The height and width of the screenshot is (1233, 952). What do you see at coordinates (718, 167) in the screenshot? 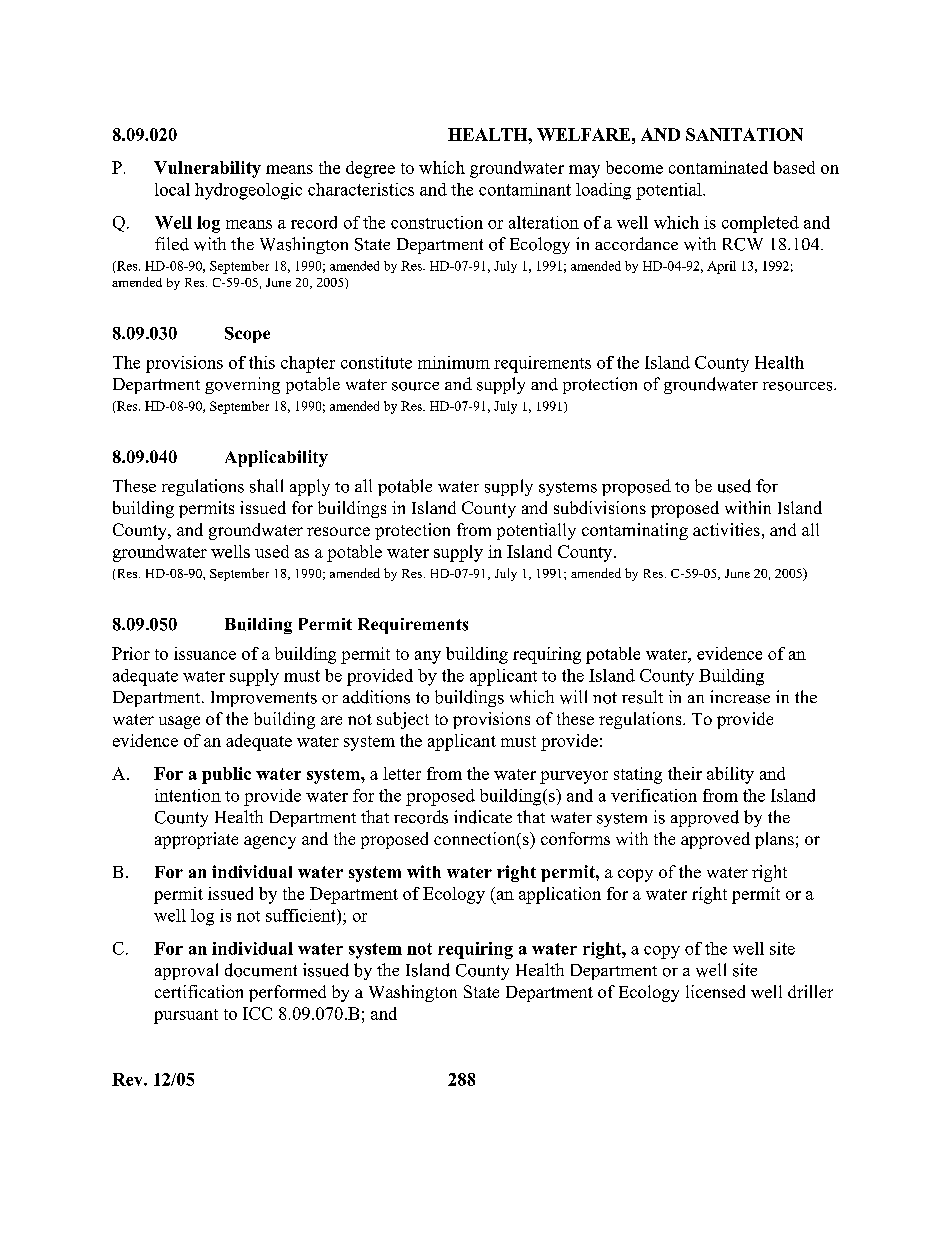
I see `contaminated` at bounding box center [718, 167].
